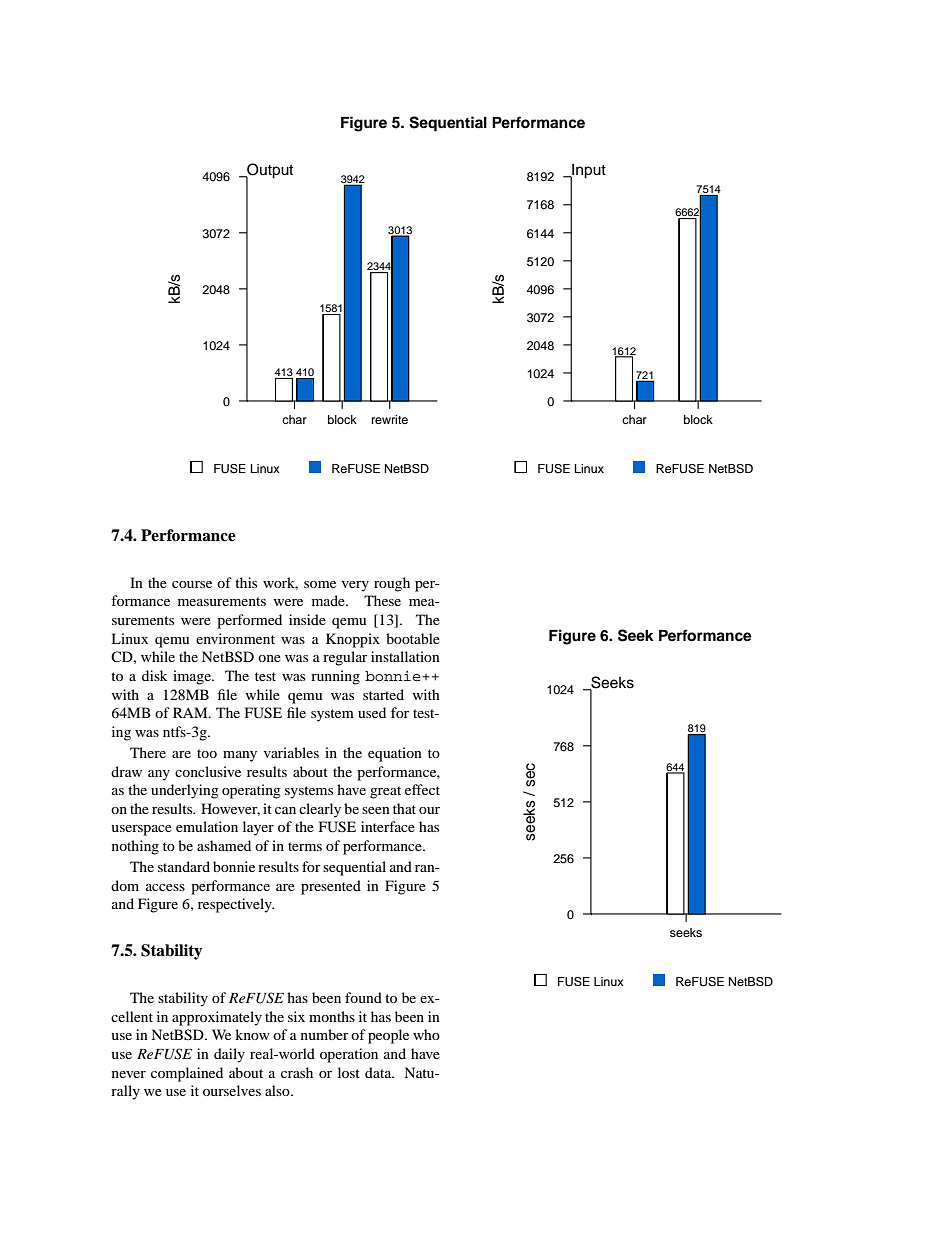 Image resolution: width=952 pixels, height=1233 pixels. Describe the element at coordinates (269, 171) in the document. I see `Output` at that location.
